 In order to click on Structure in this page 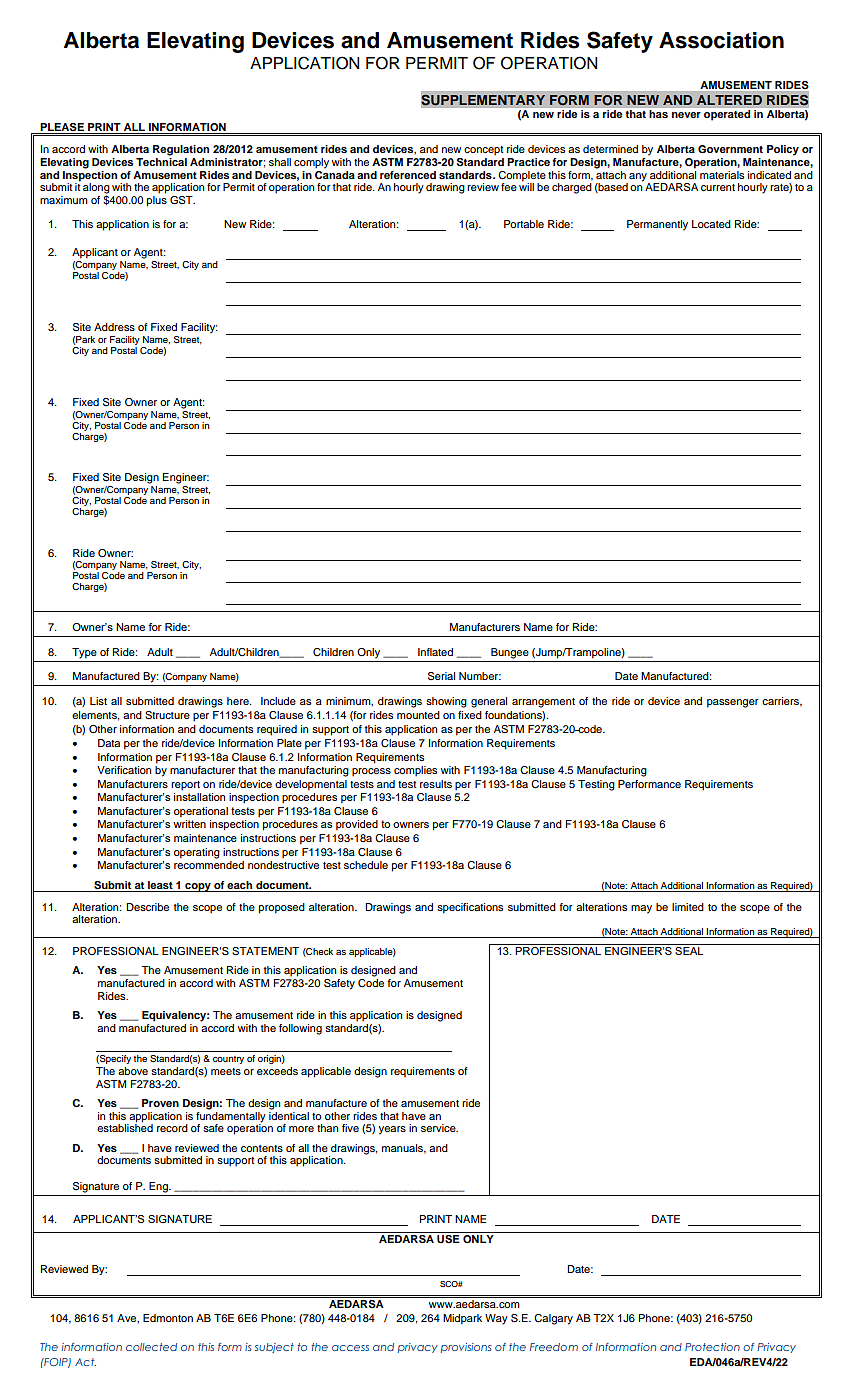, I will do `click(167, 715)`.
